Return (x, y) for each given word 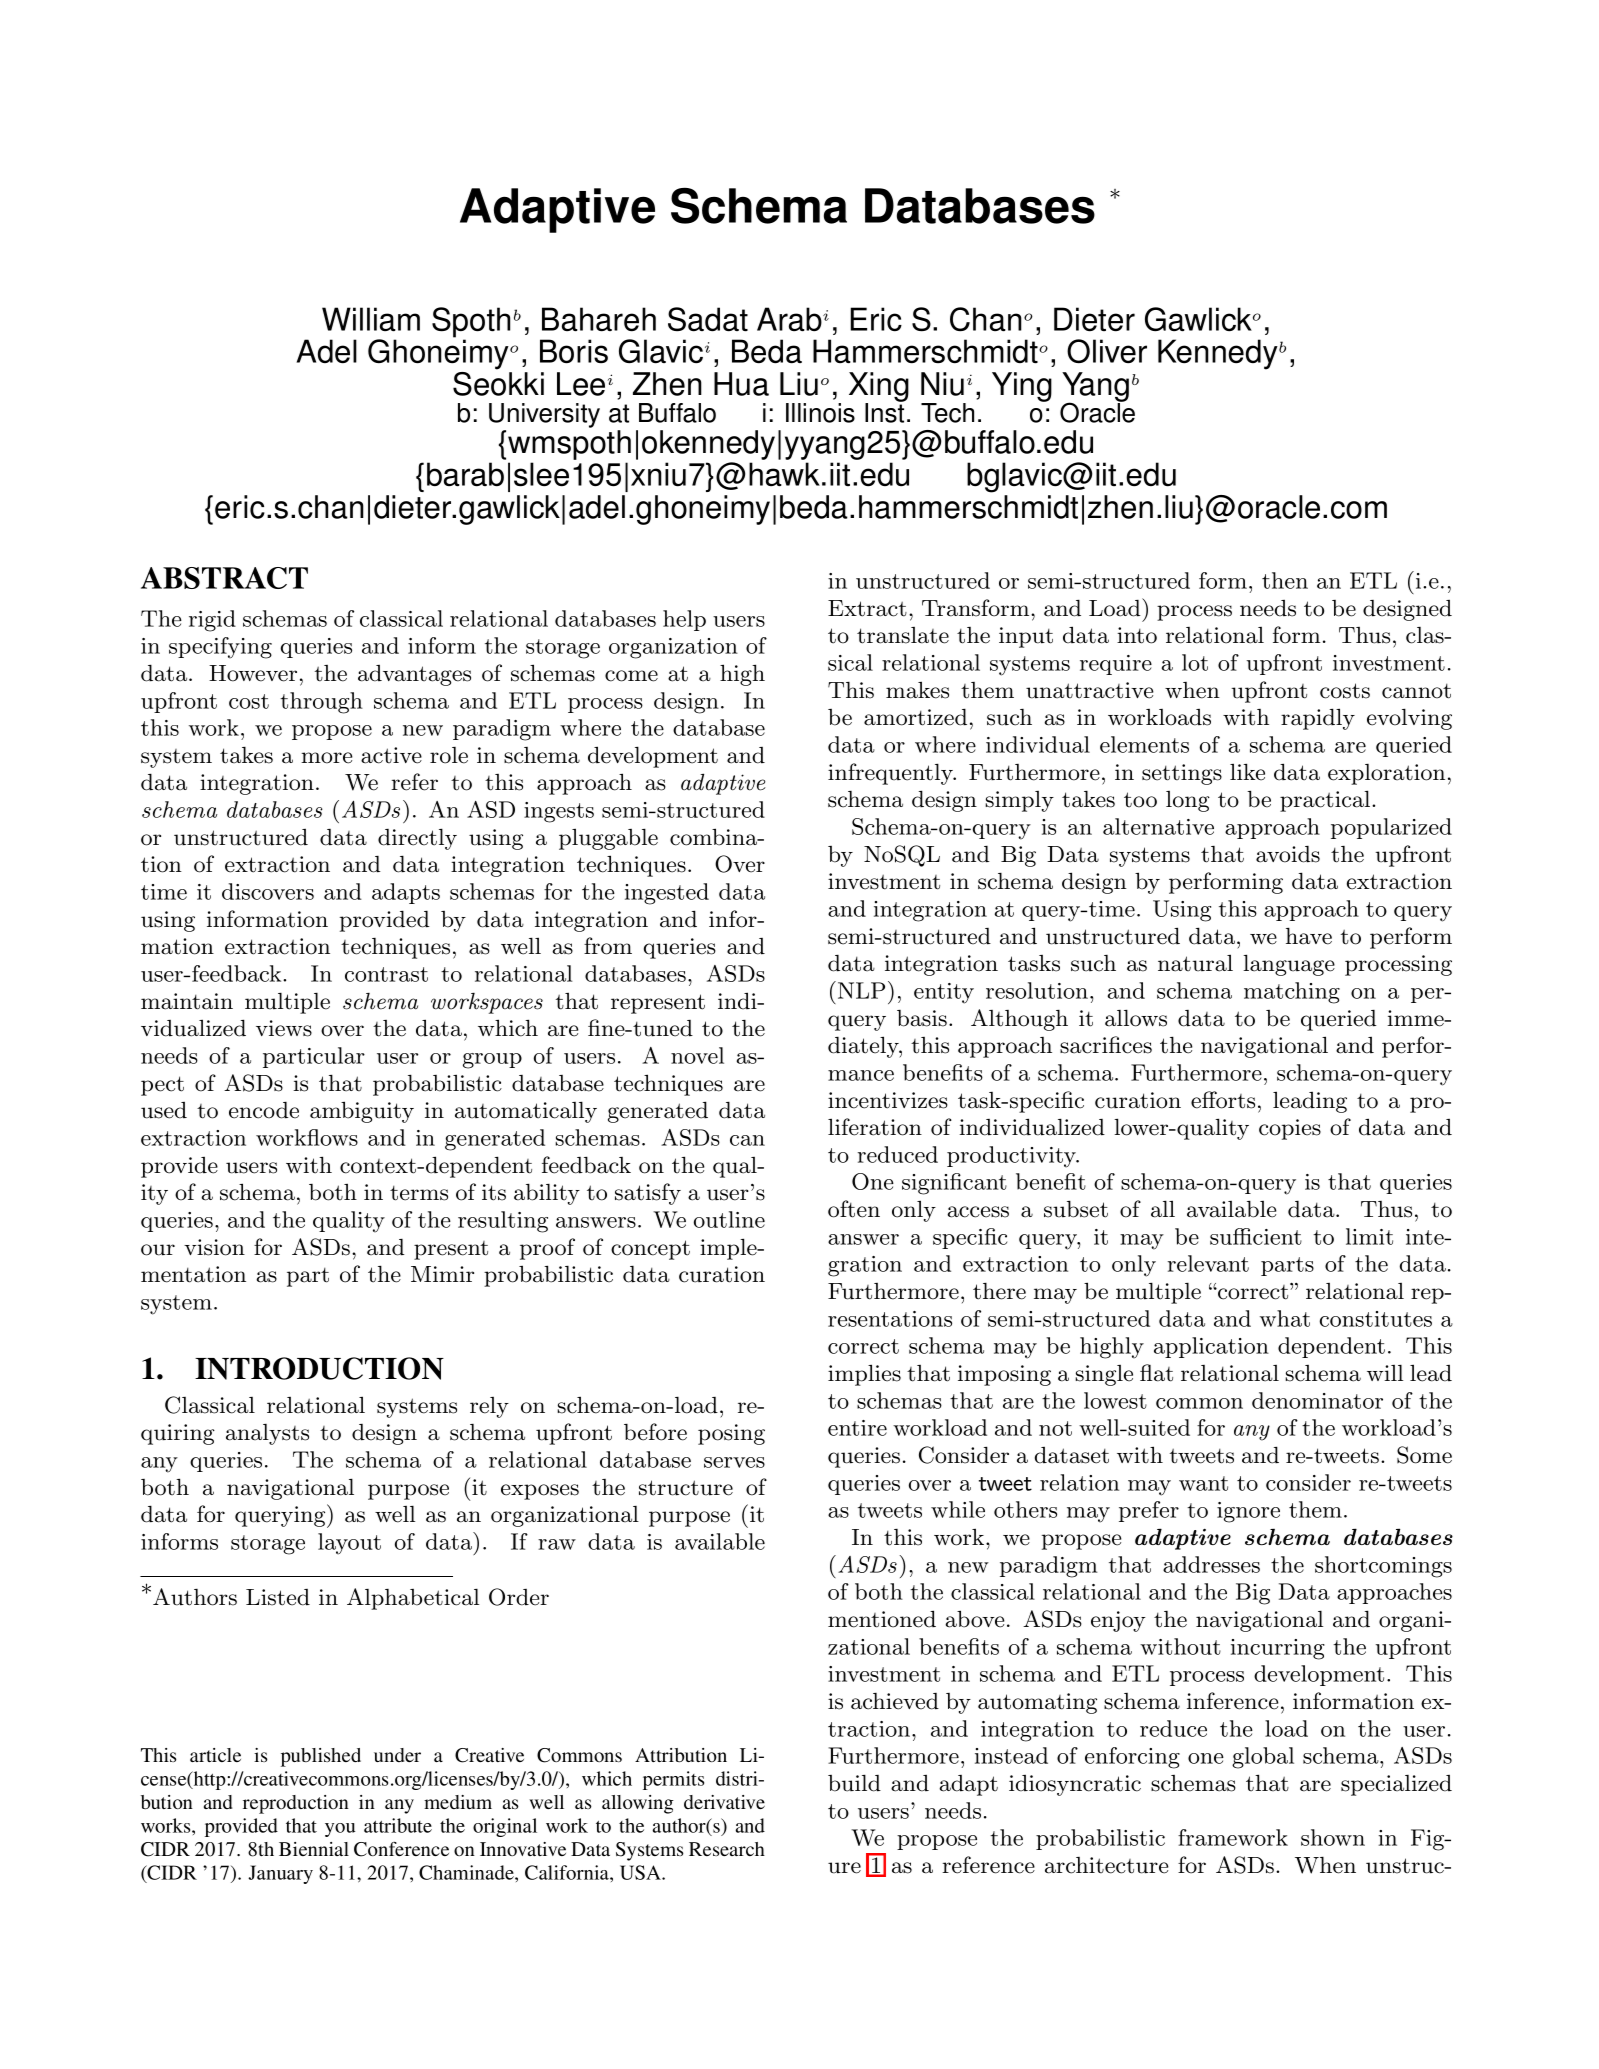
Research (727, 1849)
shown (1333, 1837)
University (544, 417)
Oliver (1107, 351)
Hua (741, 384)
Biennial (314, 1849)
